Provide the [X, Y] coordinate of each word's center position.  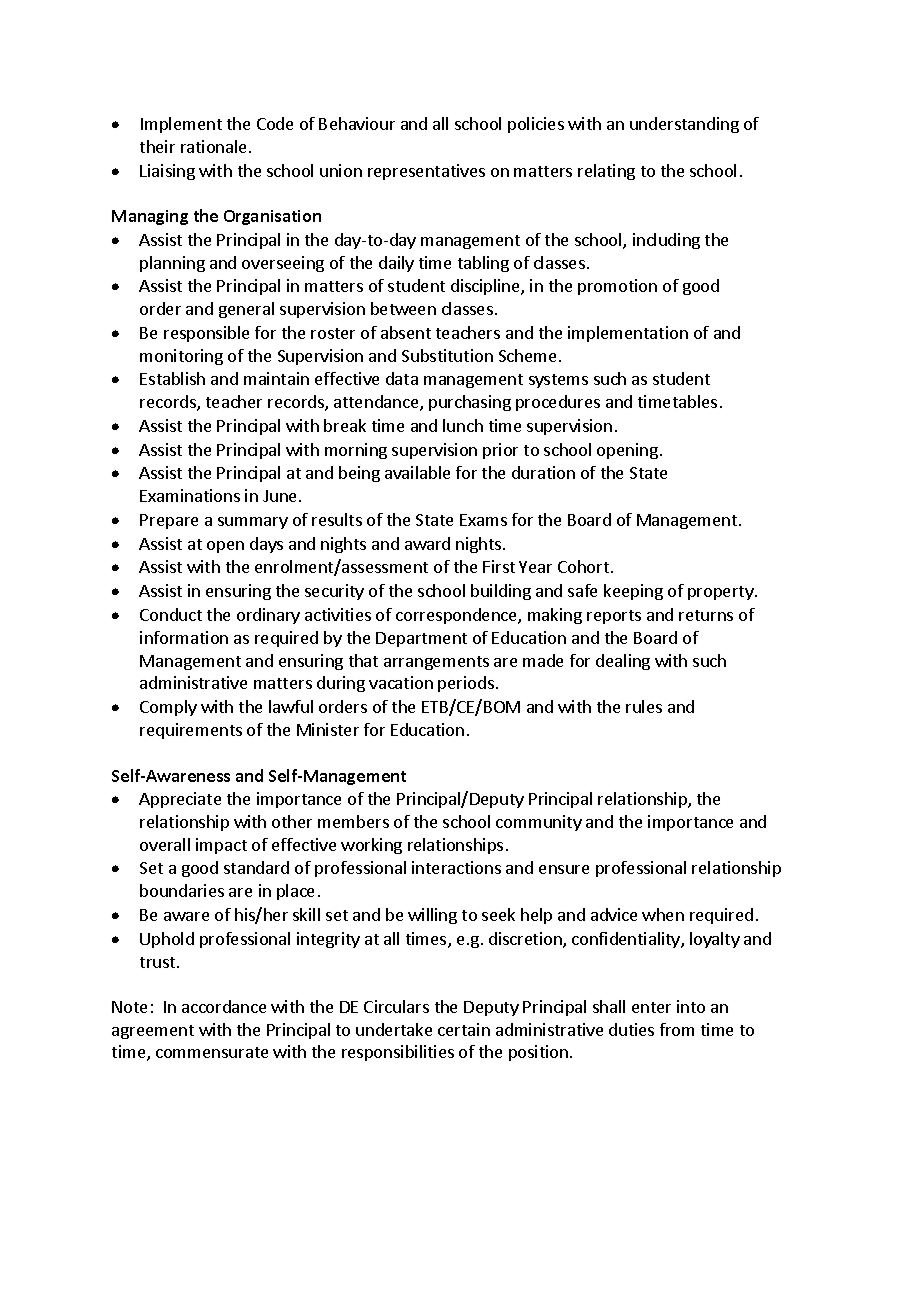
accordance [224, 1006]
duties [631, 1029]
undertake [394, 1029]
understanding [684, 125]
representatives [426, 172]
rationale [215, 146]
